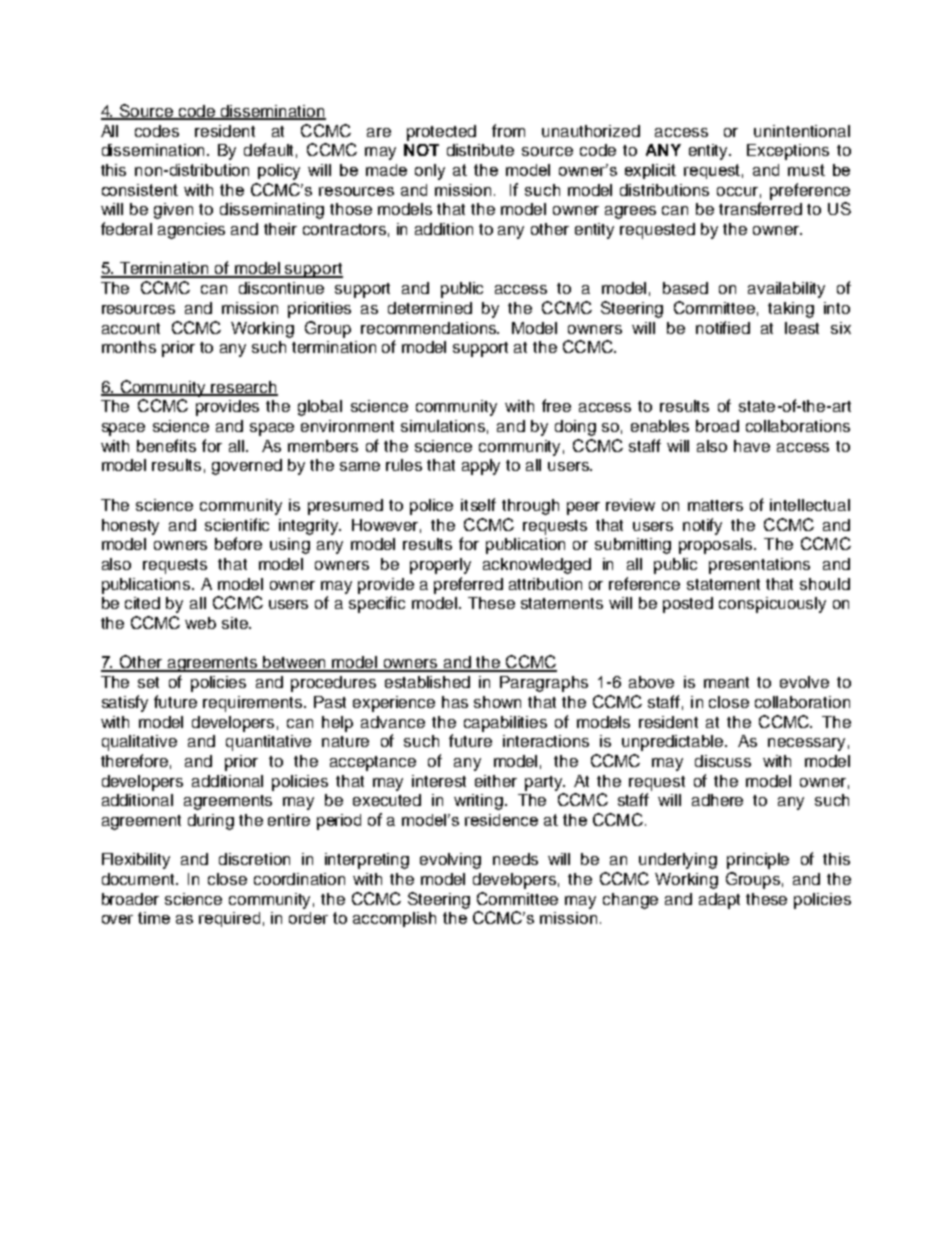 The image size is (952, 1233). I want to click on web, so click(200, 623).
